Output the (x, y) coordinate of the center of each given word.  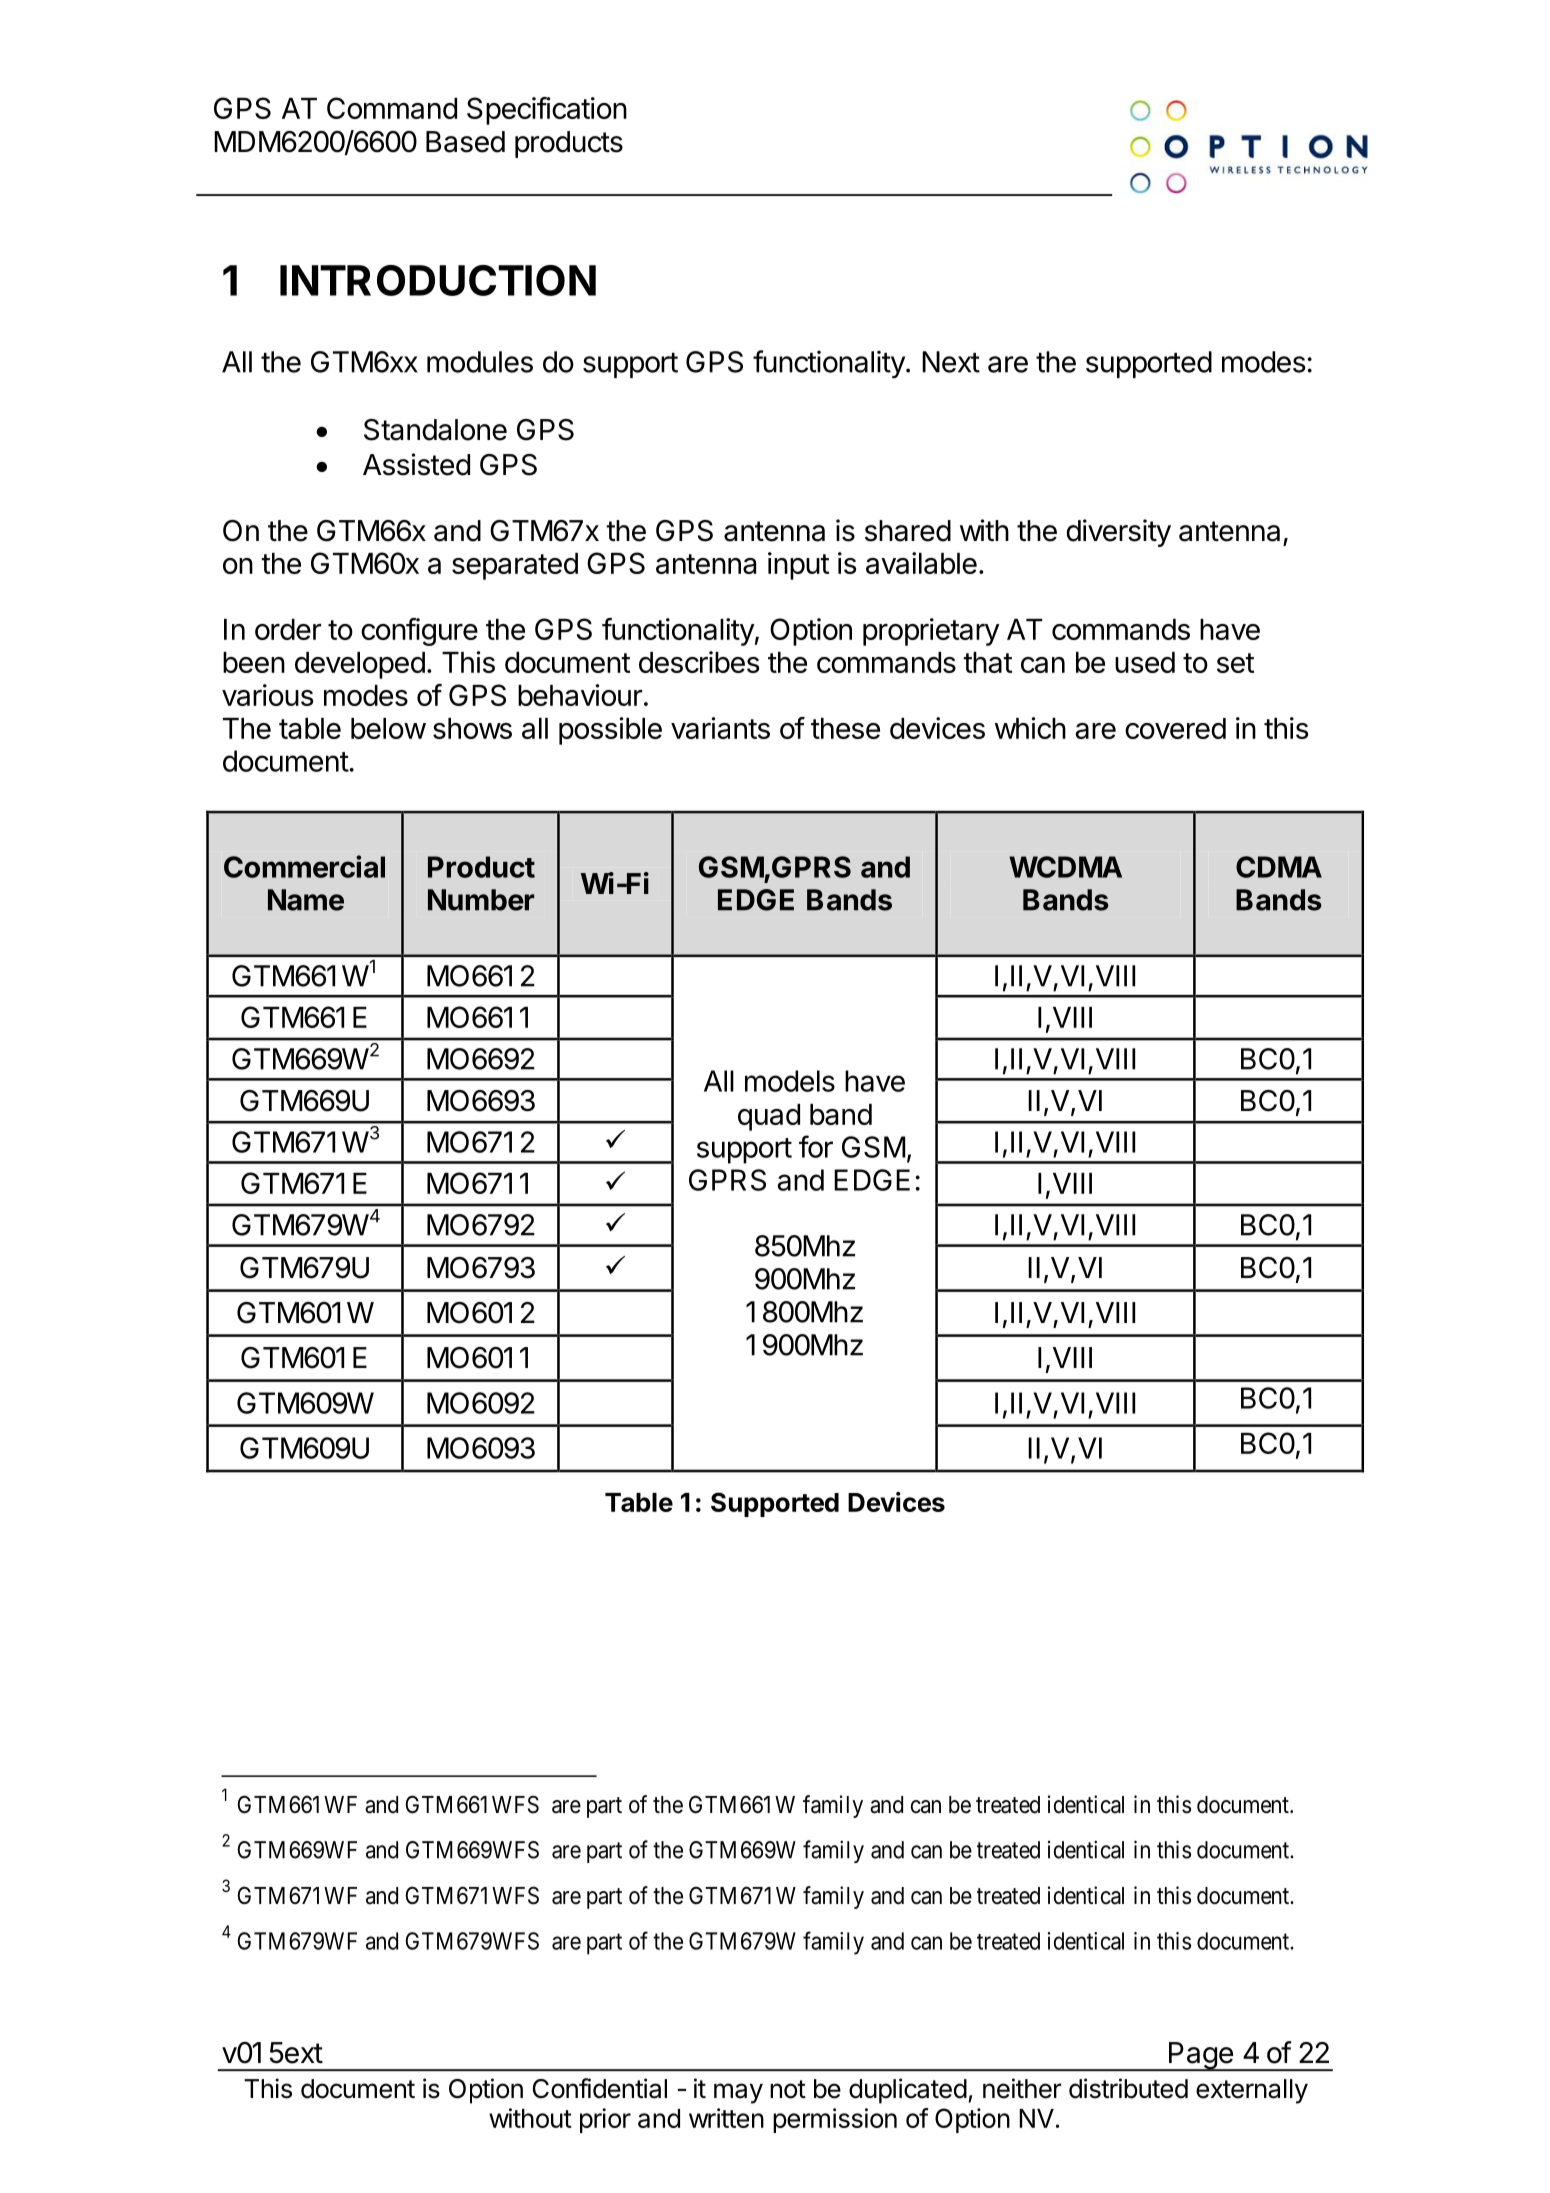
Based (465, 142)
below (388, 728)
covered (1175, 728)
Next (951, 362)
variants (720, 728)
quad (769, 1117)
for (816, 1146)
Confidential (600, 2088)
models (790, 1081)
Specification (547, 111)
